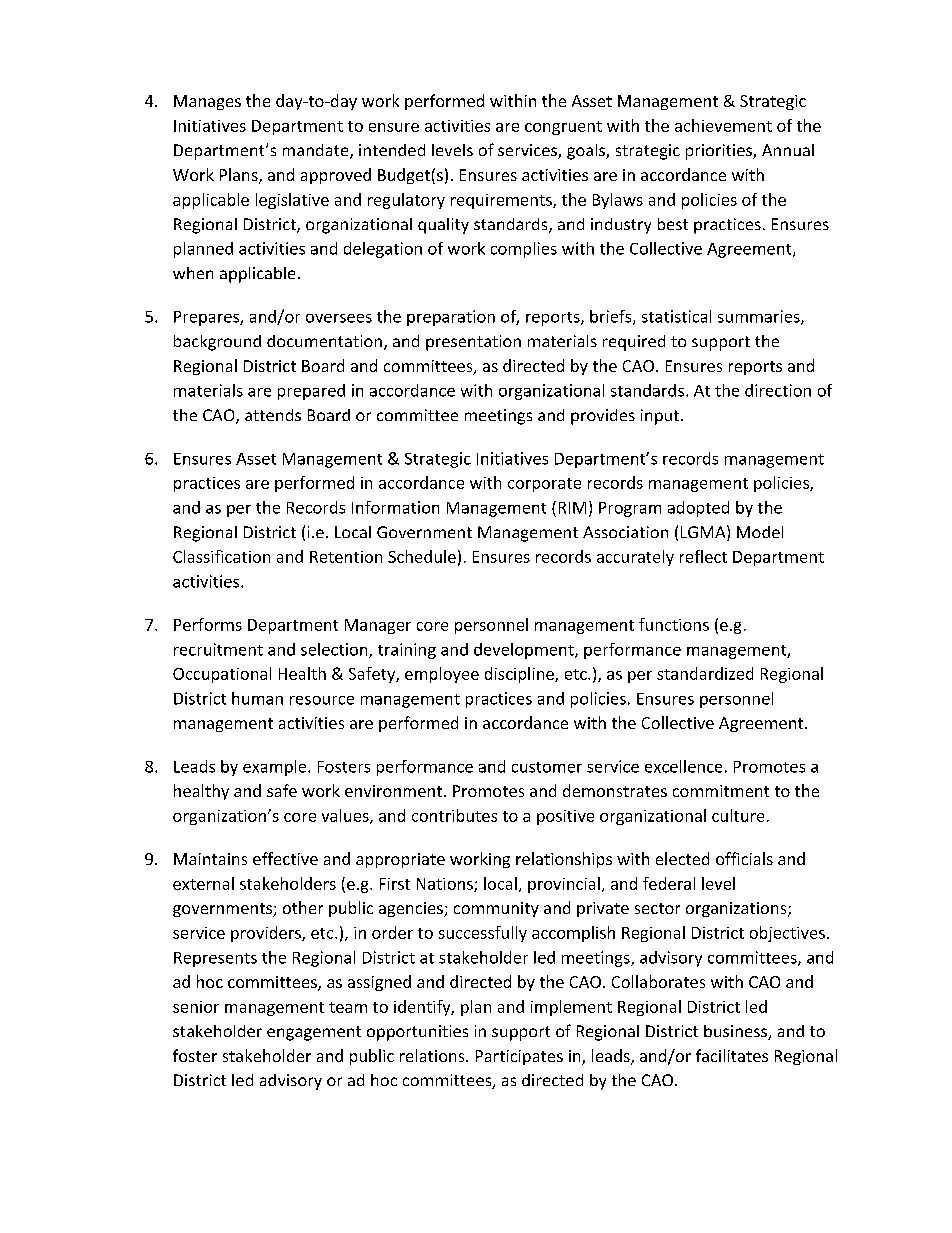 The image size is (952, 1233). I want to click on achievement, so click(723, 125).
